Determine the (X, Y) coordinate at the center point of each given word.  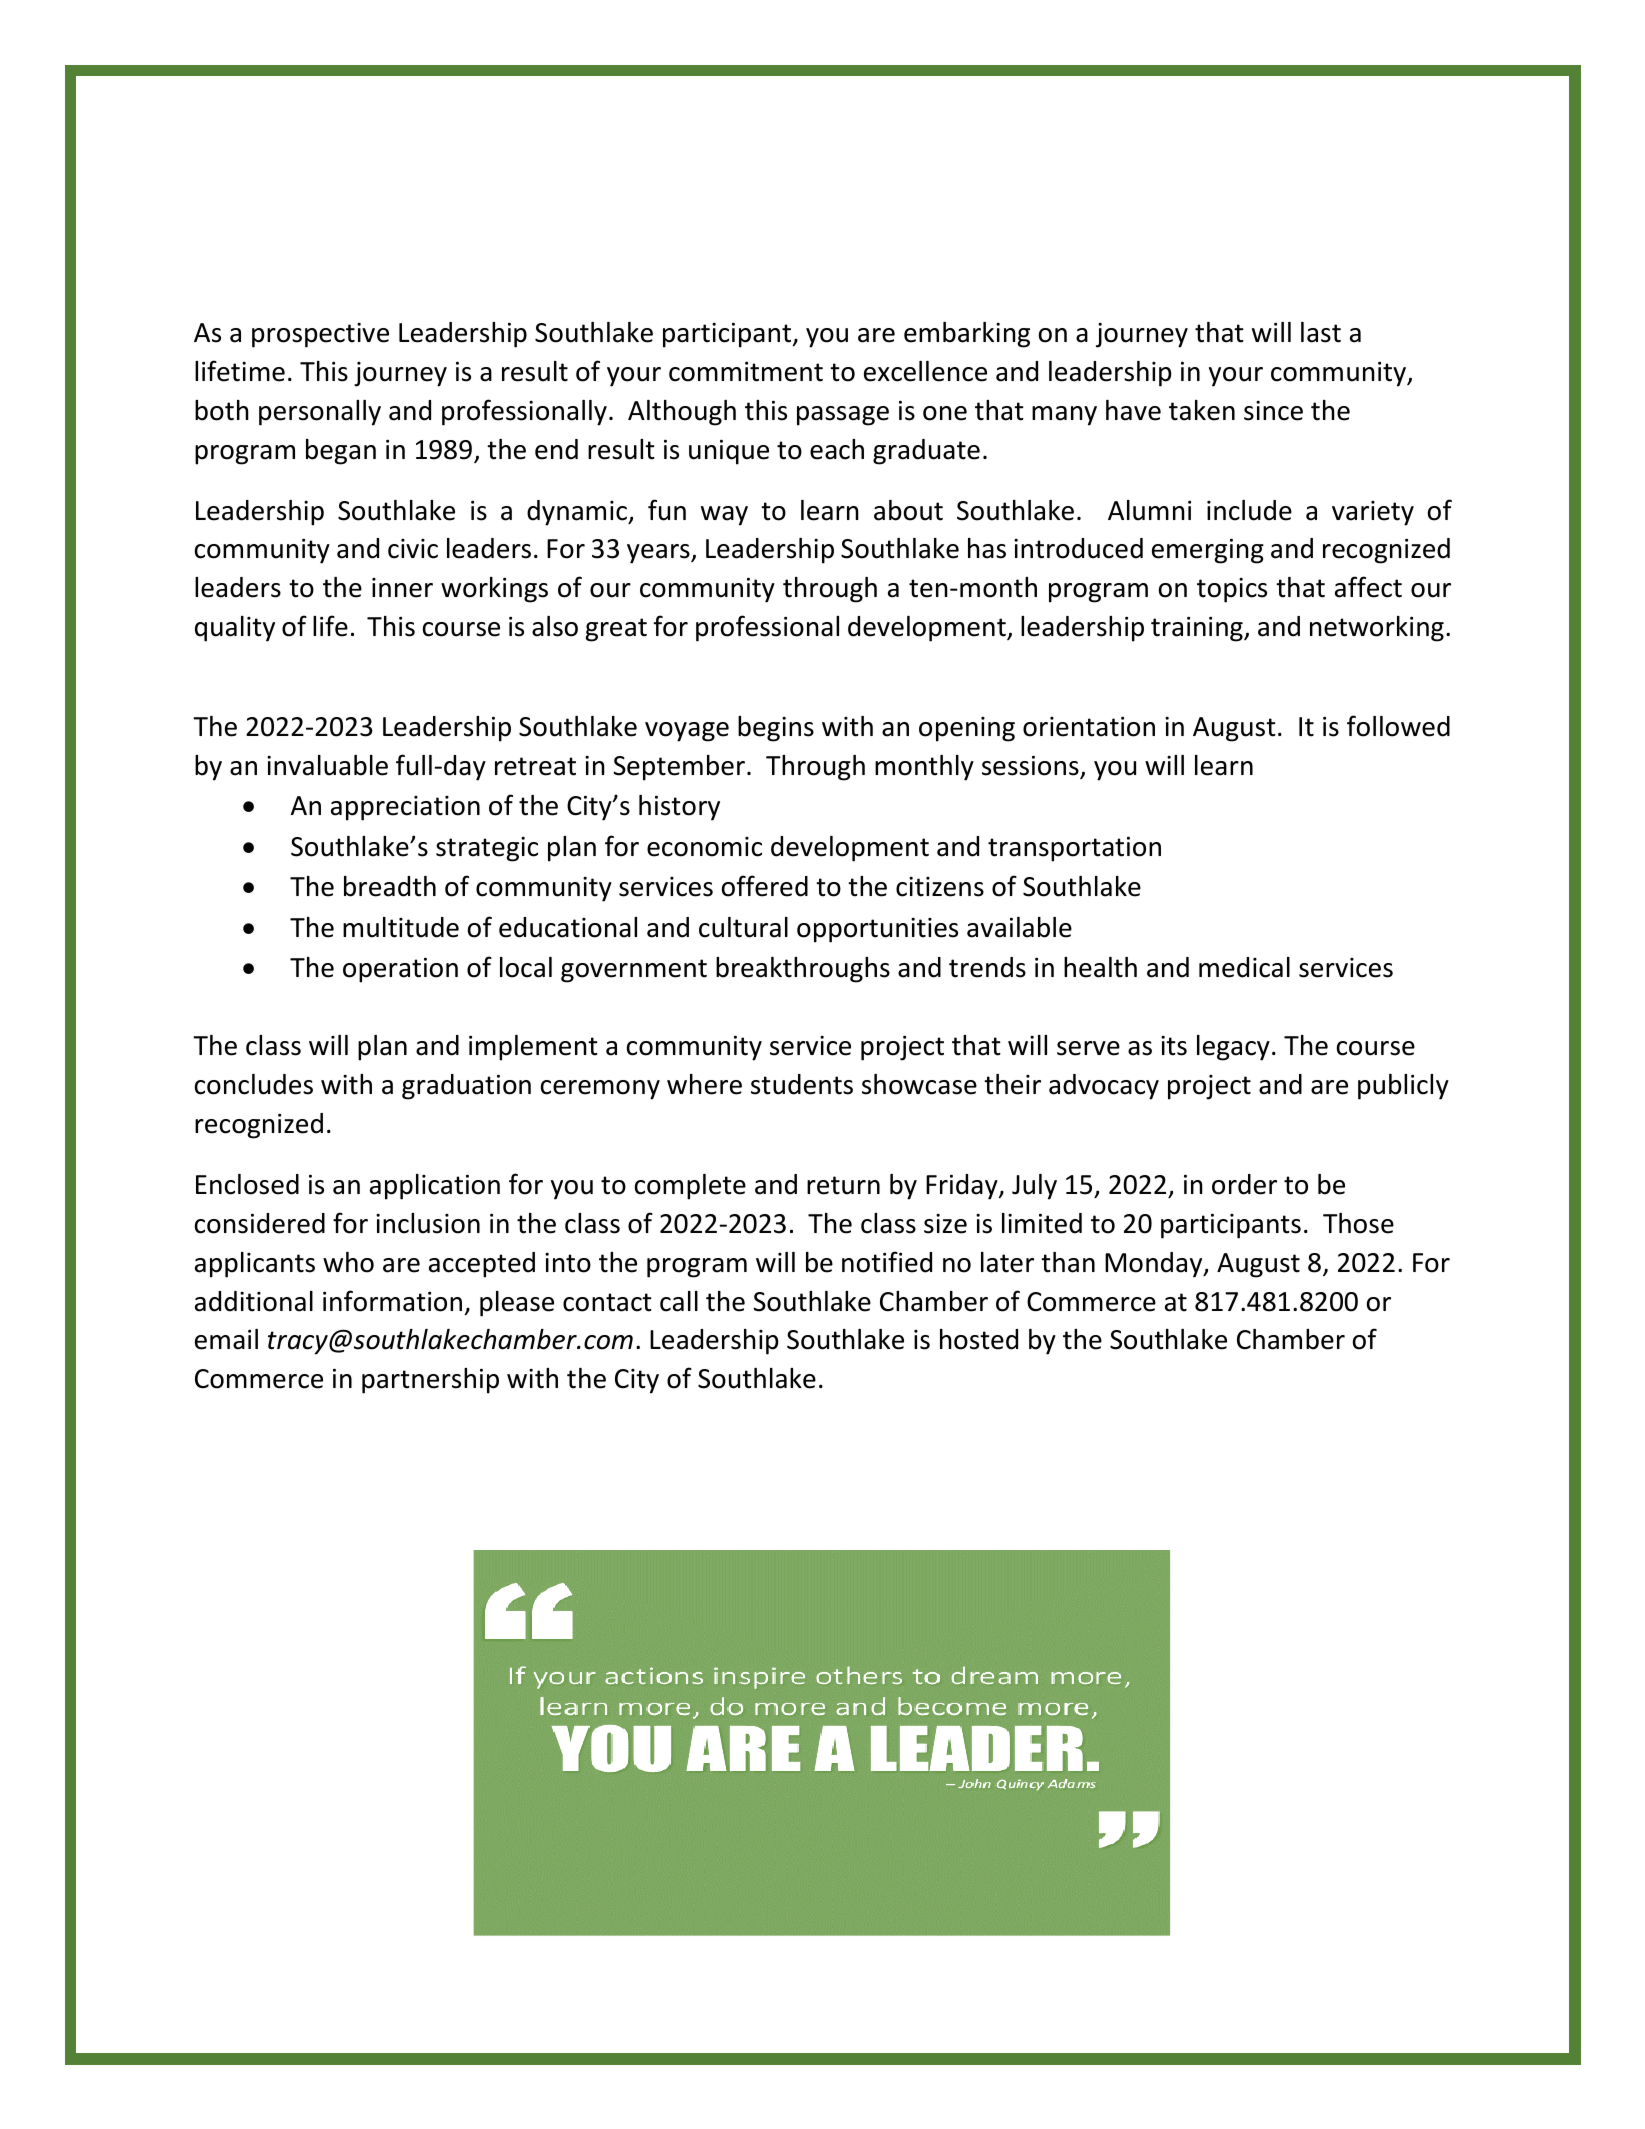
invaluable (327, 765)
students (802, 1084)
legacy (1233, 1048)
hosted (979, 1339)
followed (1398, 726)
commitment (746, 371)
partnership (430, 1381)
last (1321, 332)
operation (400, 970)
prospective (320, 335)
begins (776, 729)
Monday (1155, 1265)
